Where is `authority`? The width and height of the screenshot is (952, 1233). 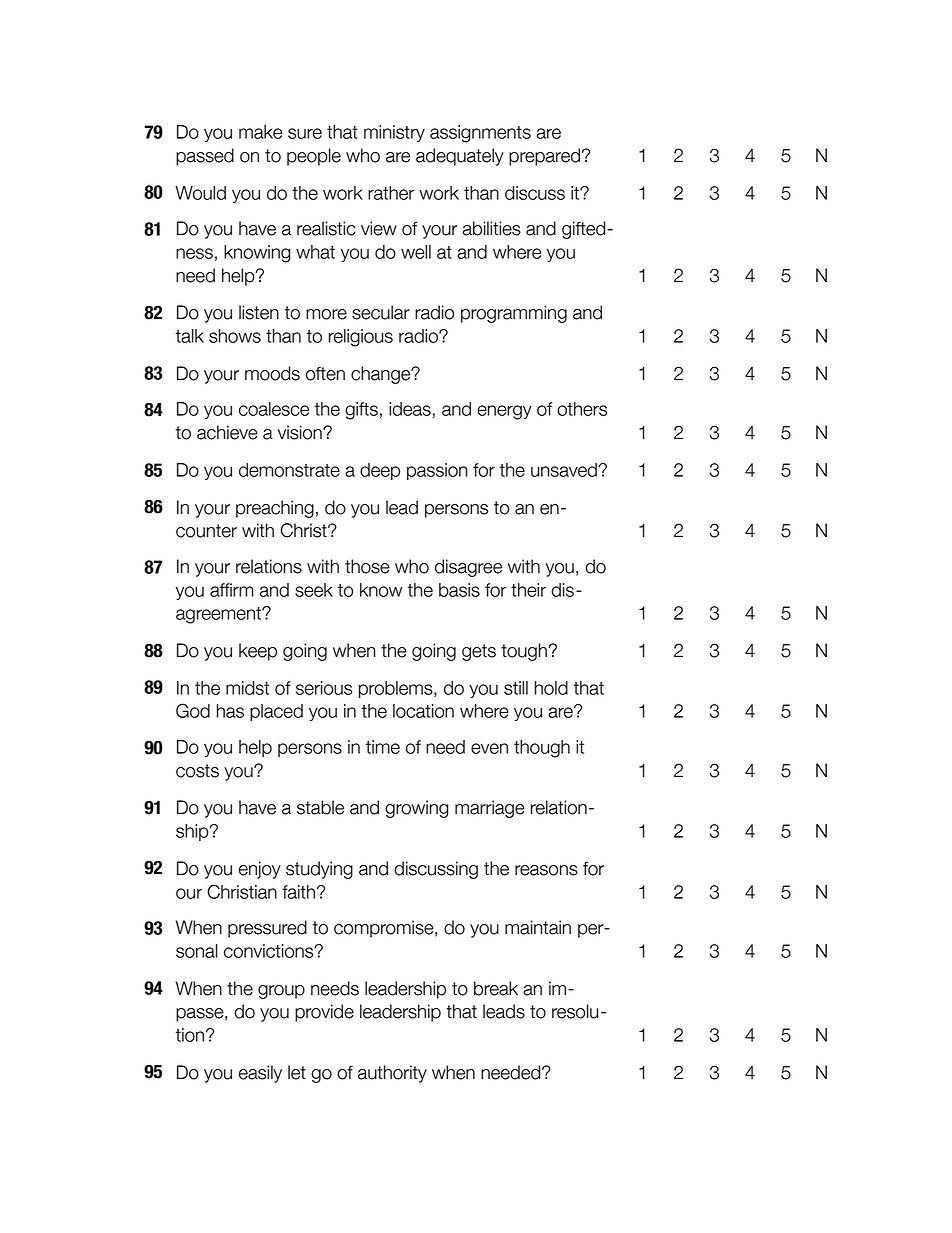
authority is located at coordinates (392, 1074).
